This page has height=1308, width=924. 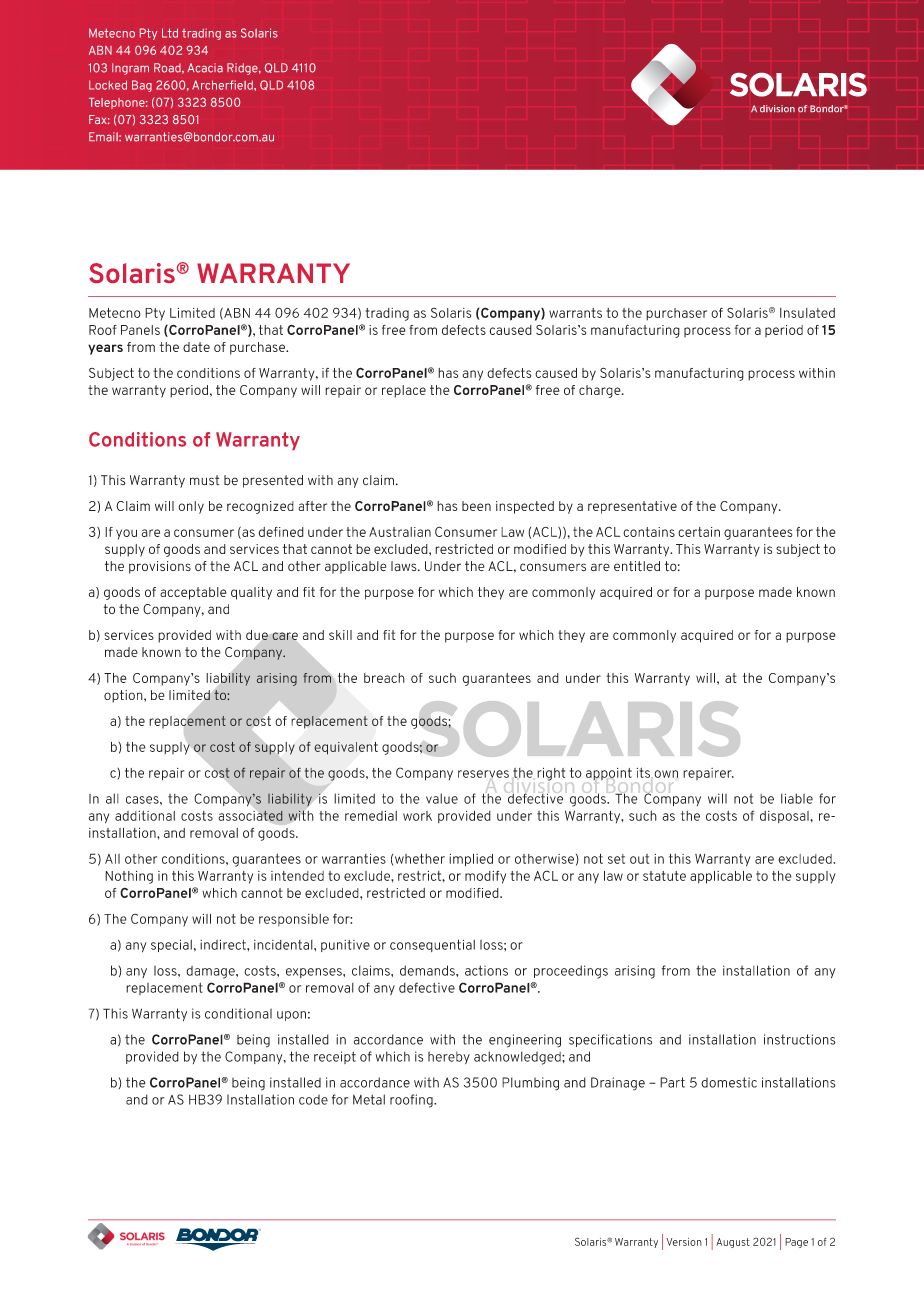 I want to click on Insulated, so click(x=807, y=313).
